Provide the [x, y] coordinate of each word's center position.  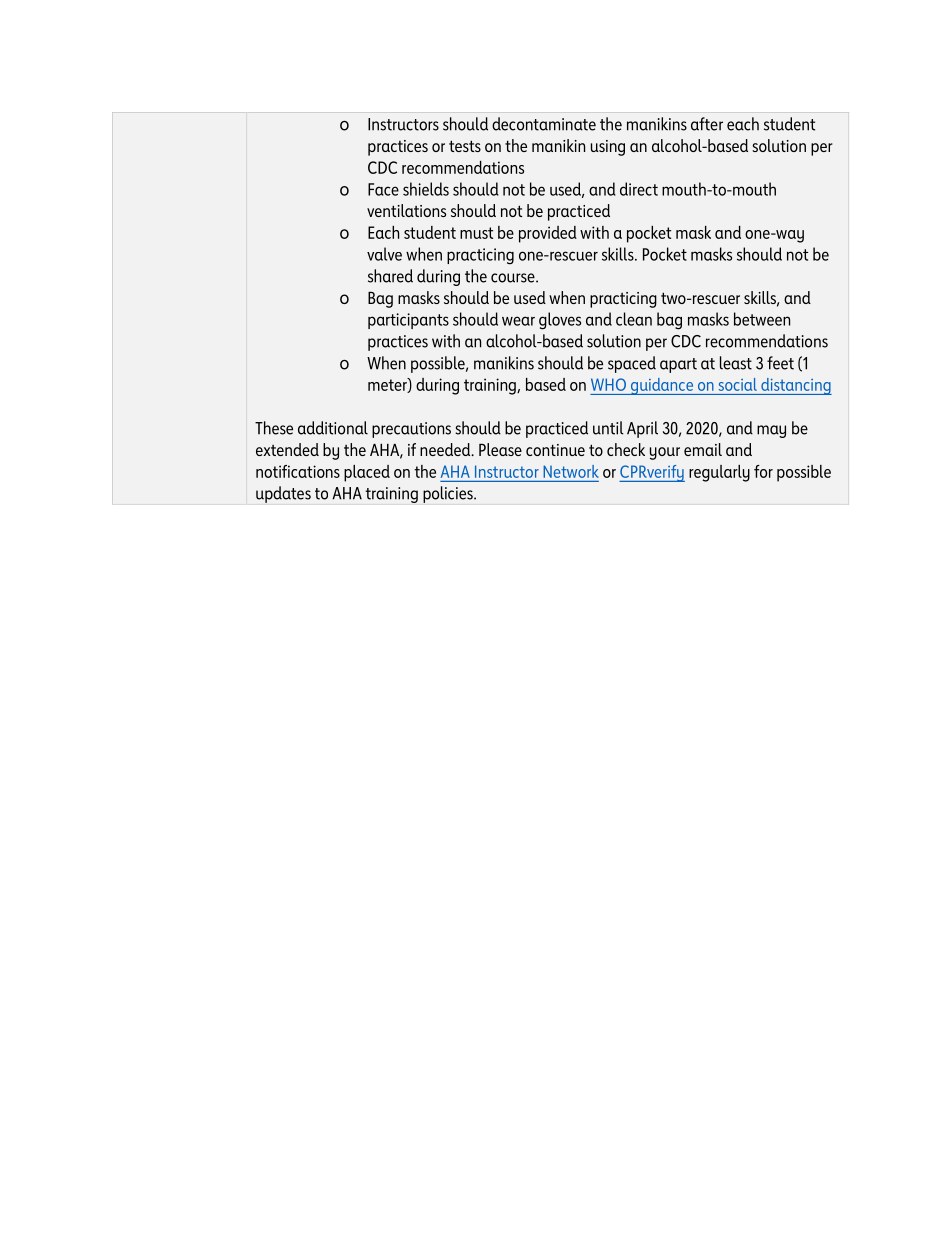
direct [639, 189]
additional [333, 428]
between [762, 319]
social [738, 384]
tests [465, 146]
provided [548, 234]
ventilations [406, 210]
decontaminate [544, 124]
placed [367, 473]
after [707, 124]
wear [518, 321]
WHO [608, 384]
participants [408, 321]
